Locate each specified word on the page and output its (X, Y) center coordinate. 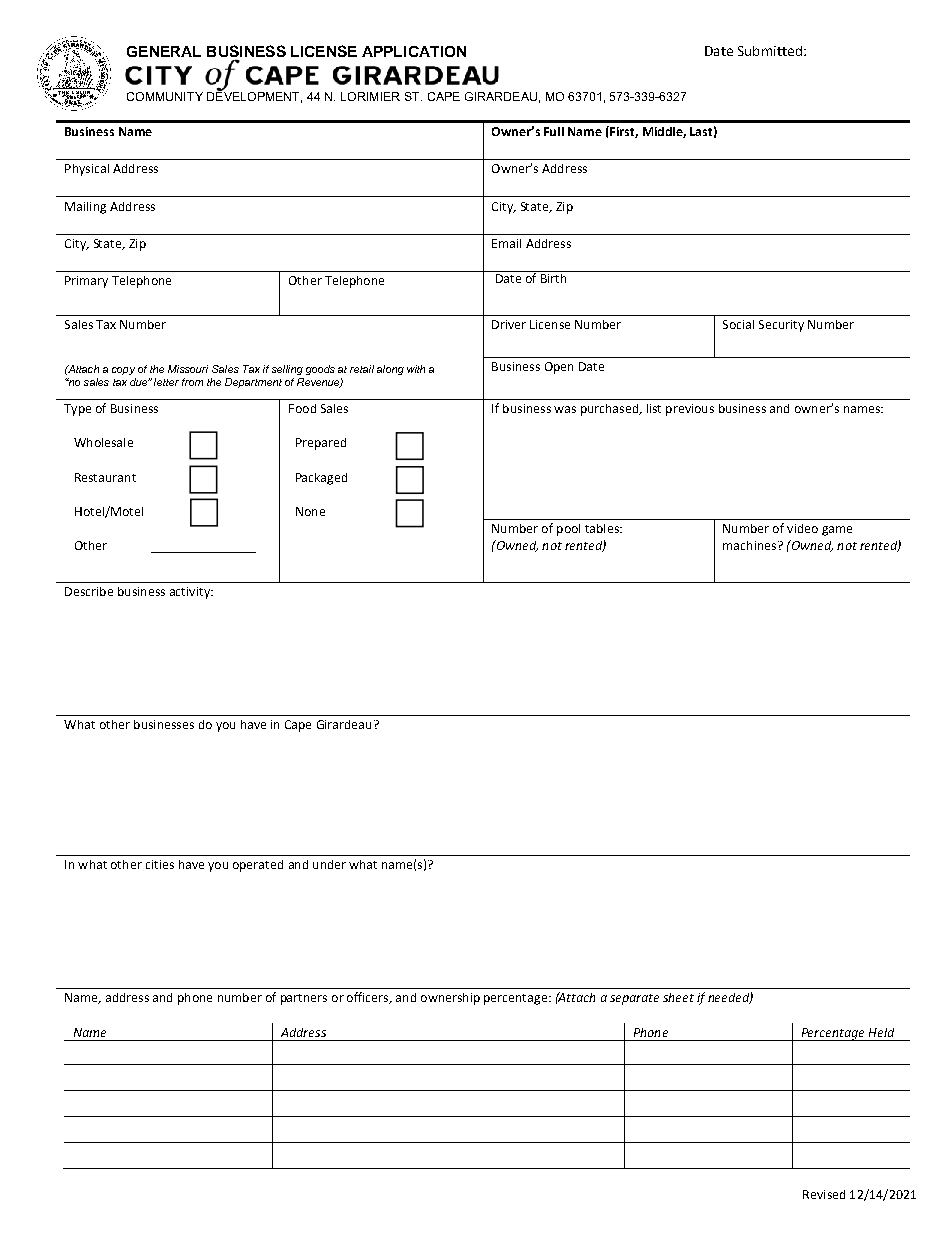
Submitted (770, 51)
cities (160, 864)
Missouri (188, 369)
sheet (678, 997)
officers (369, 998)
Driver (509, 324)
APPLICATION (414, 51)
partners (304, 999)
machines (751, 545)
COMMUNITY (165, 96)
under (329, 864)
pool (568, 530)
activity (191, 593)
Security (781, 326)
